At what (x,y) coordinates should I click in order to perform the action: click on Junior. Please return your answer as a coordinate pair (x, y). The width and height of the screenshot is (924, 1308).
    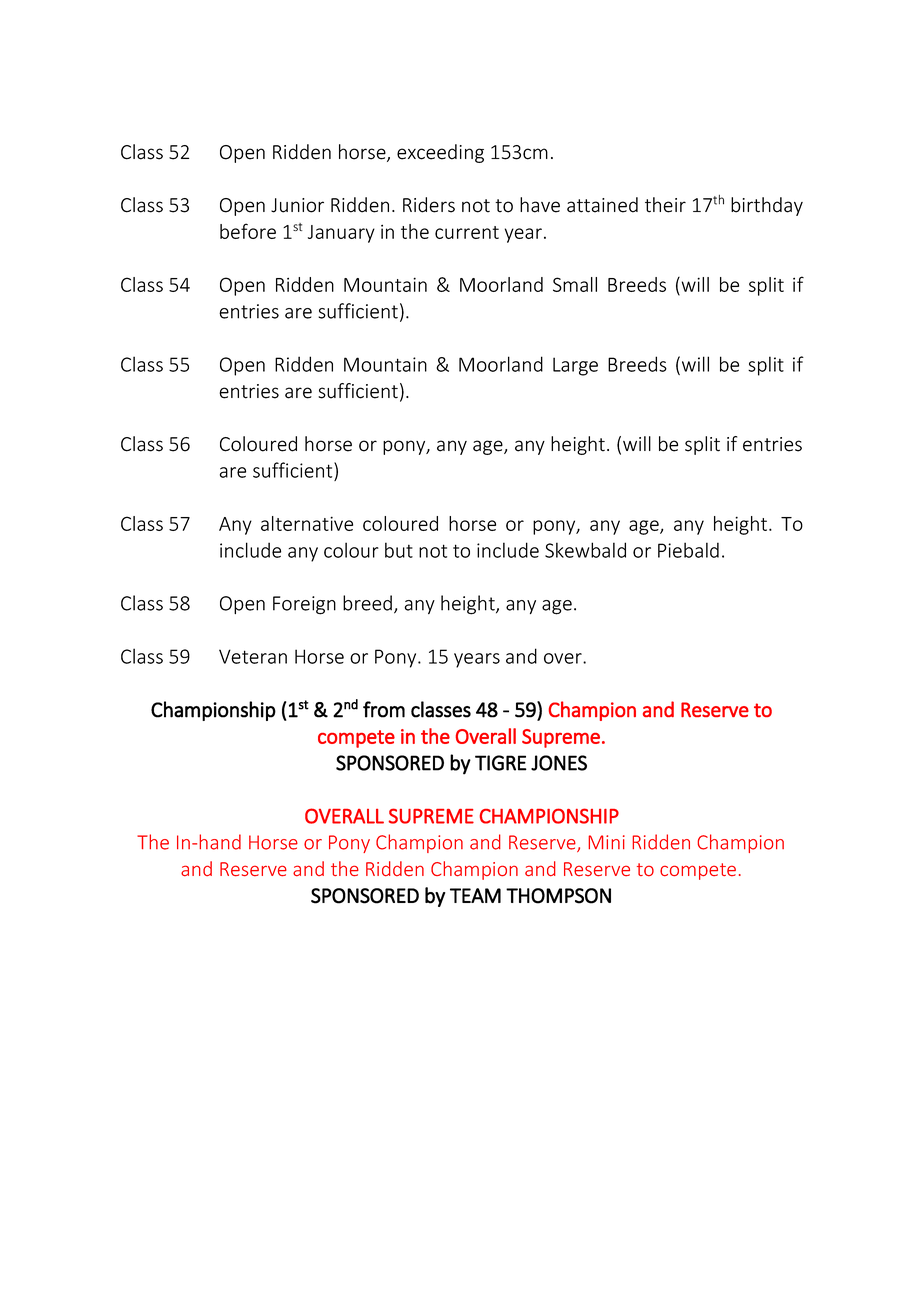
    Looking at the image, I should click on (297, 205).
